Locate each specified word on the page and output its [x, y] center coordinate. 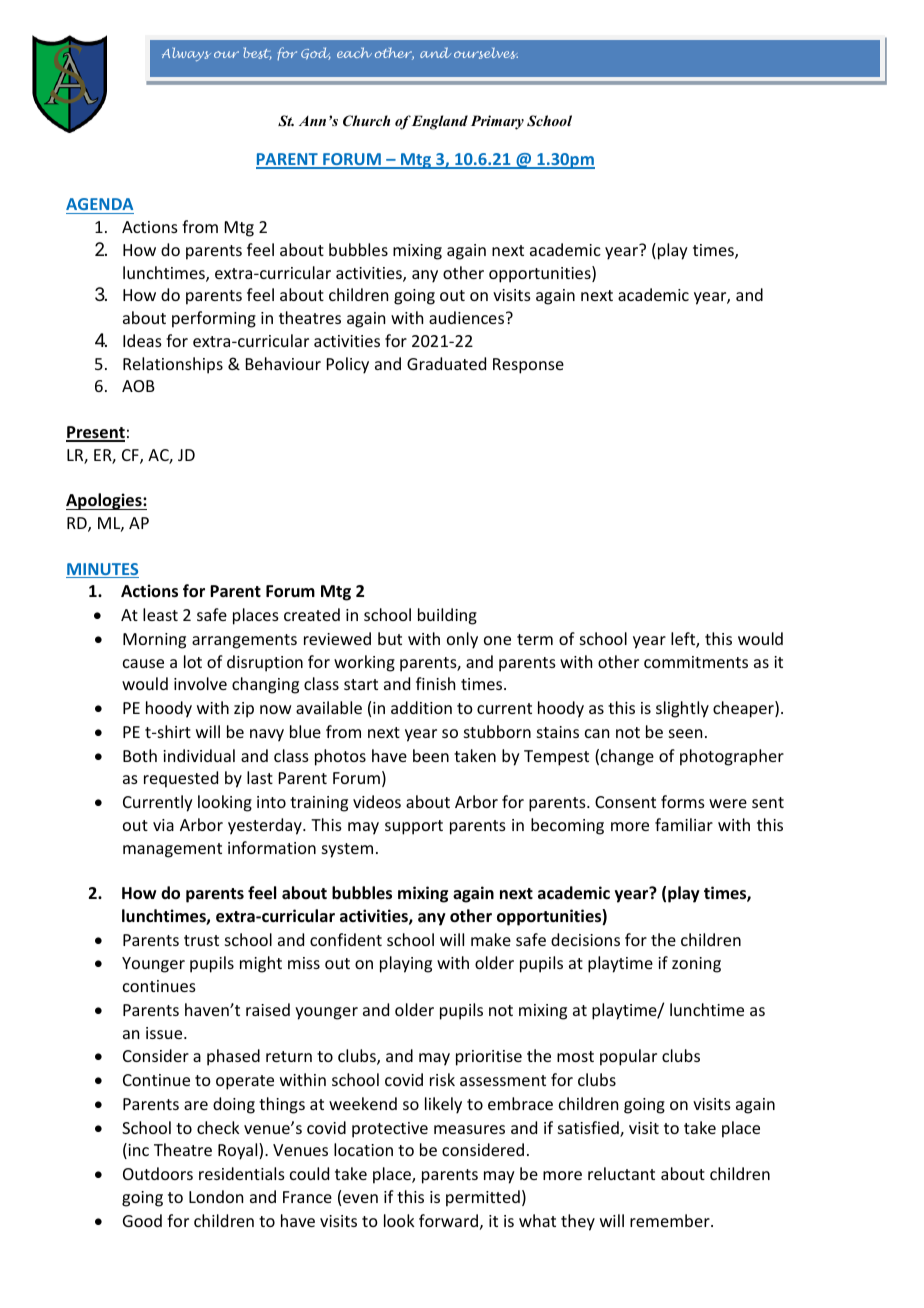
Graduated [446, 363]
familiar [684, 824]
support [414, 827]
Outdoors [158, 1173]
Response [528, 366]
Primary [497, 122]
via [163, 825]
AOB [138, 386]
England [440, 122]
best [257, 53]
